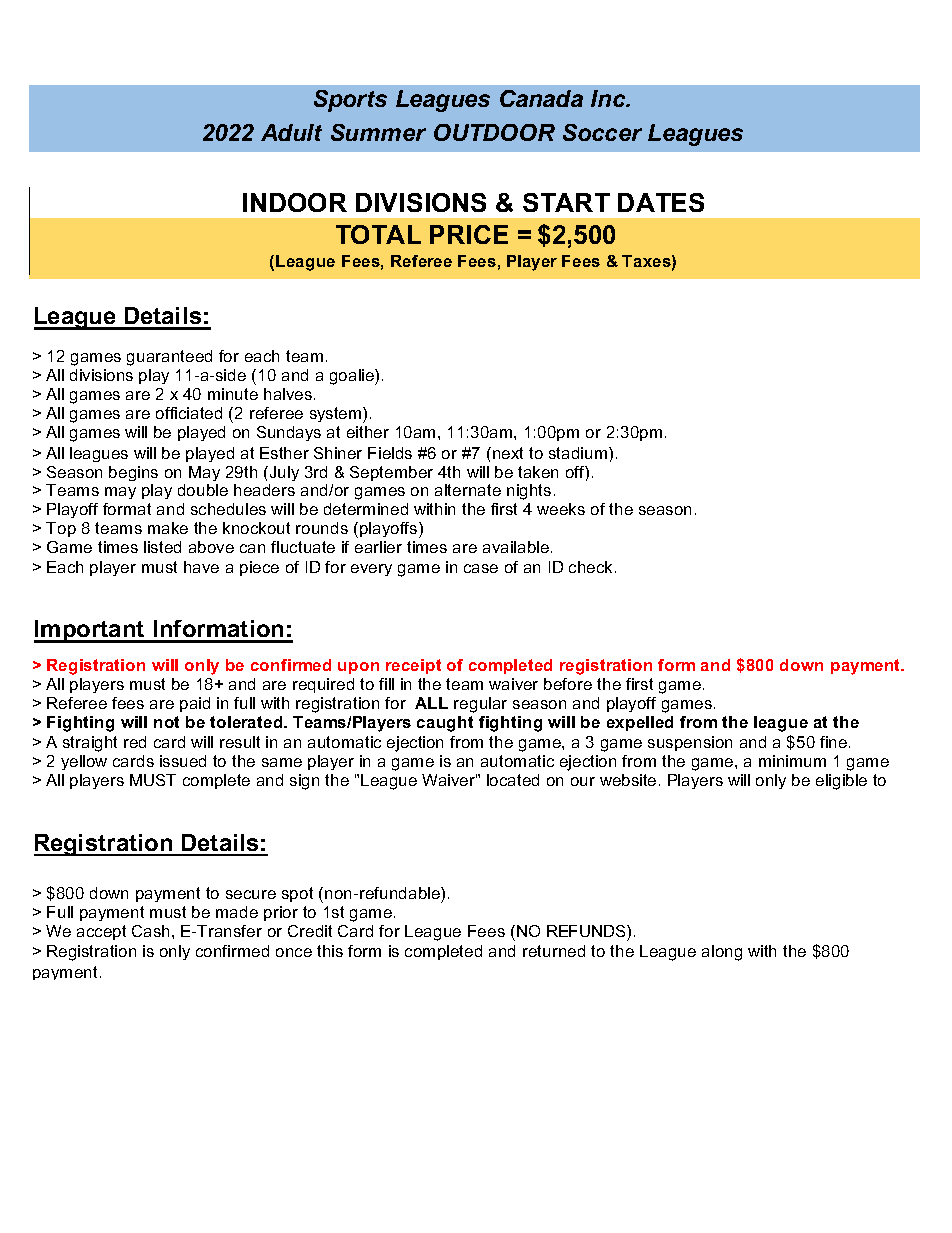 The height and width of the image is (1233, 952). What do you see at coordinates (150, 931) in the image?
I see `Cash` at bounding box center [150, 931].
